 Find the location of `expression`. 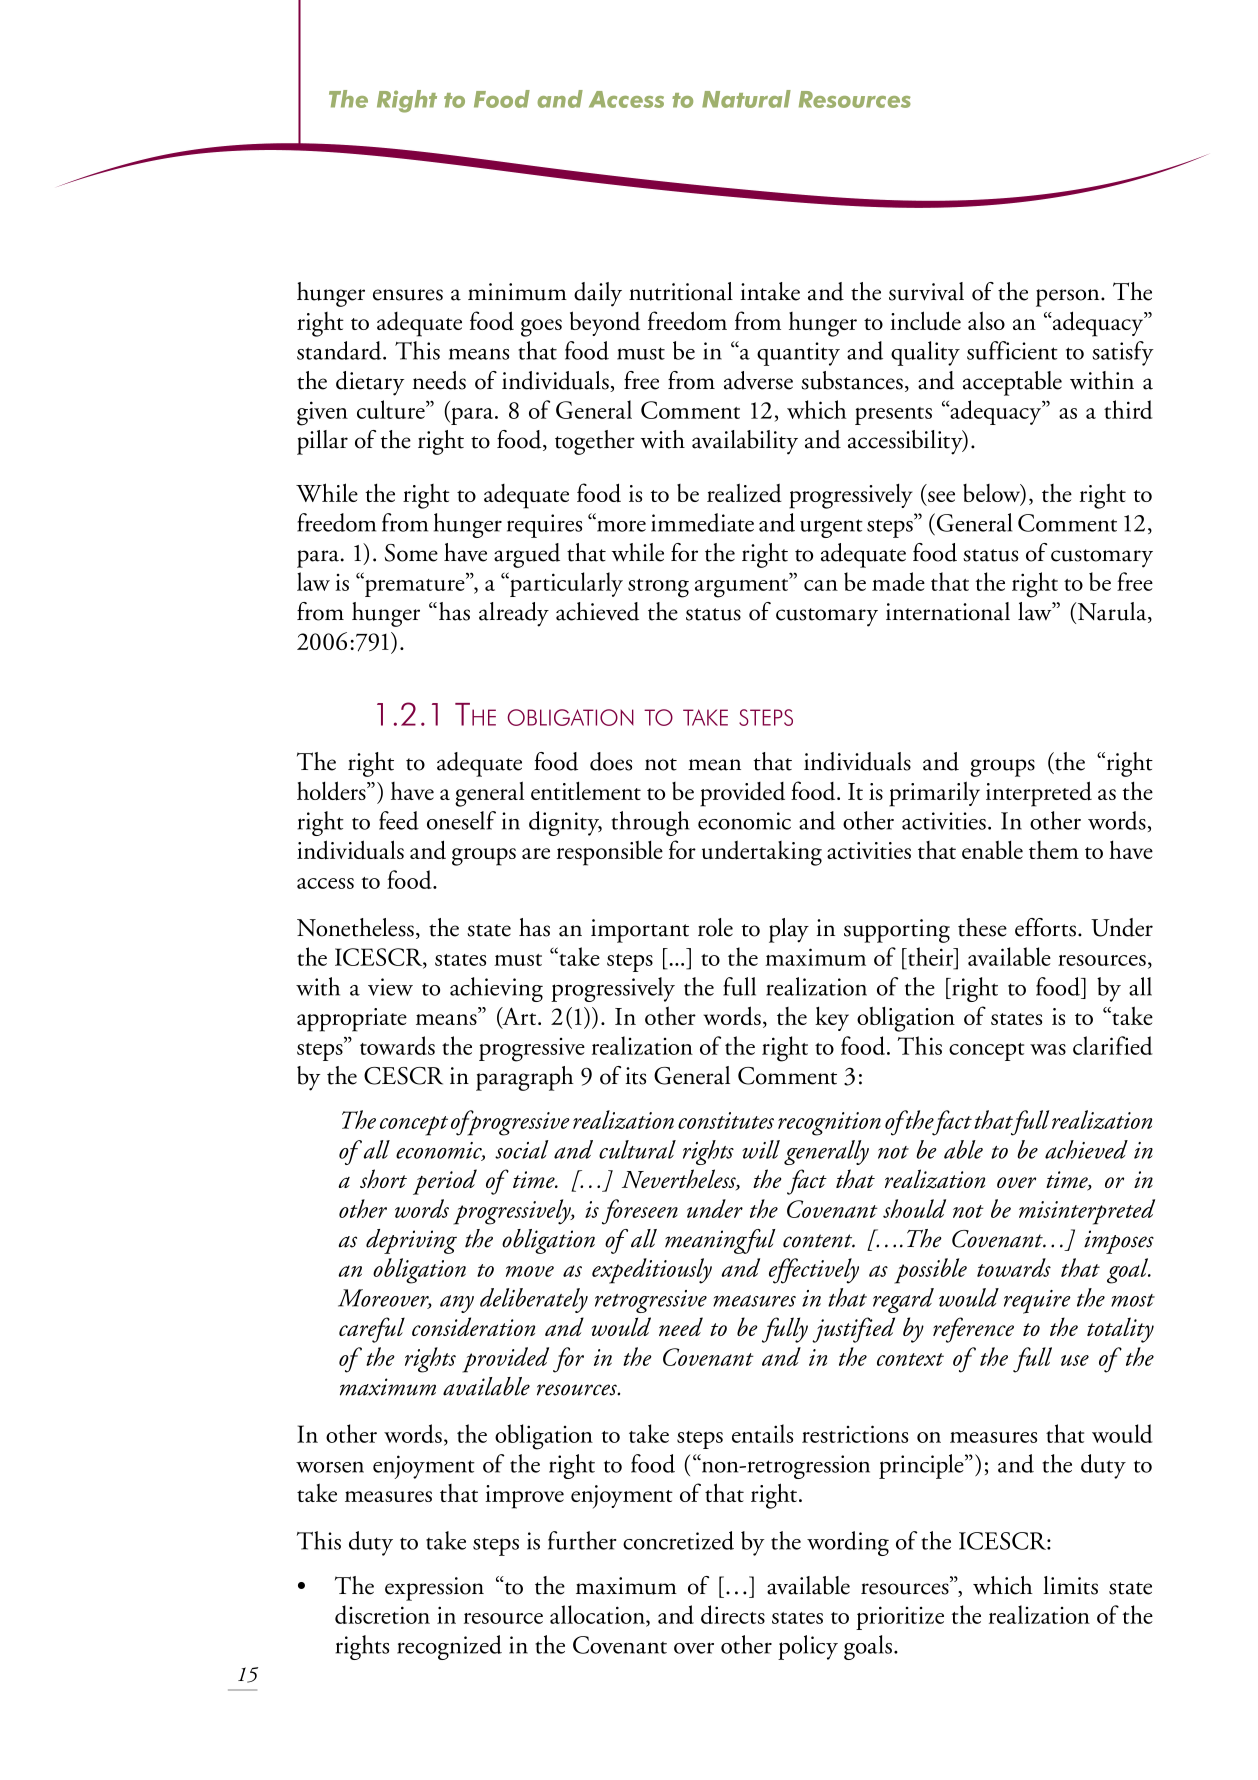

expression is located at coordinates (434, 1589).
